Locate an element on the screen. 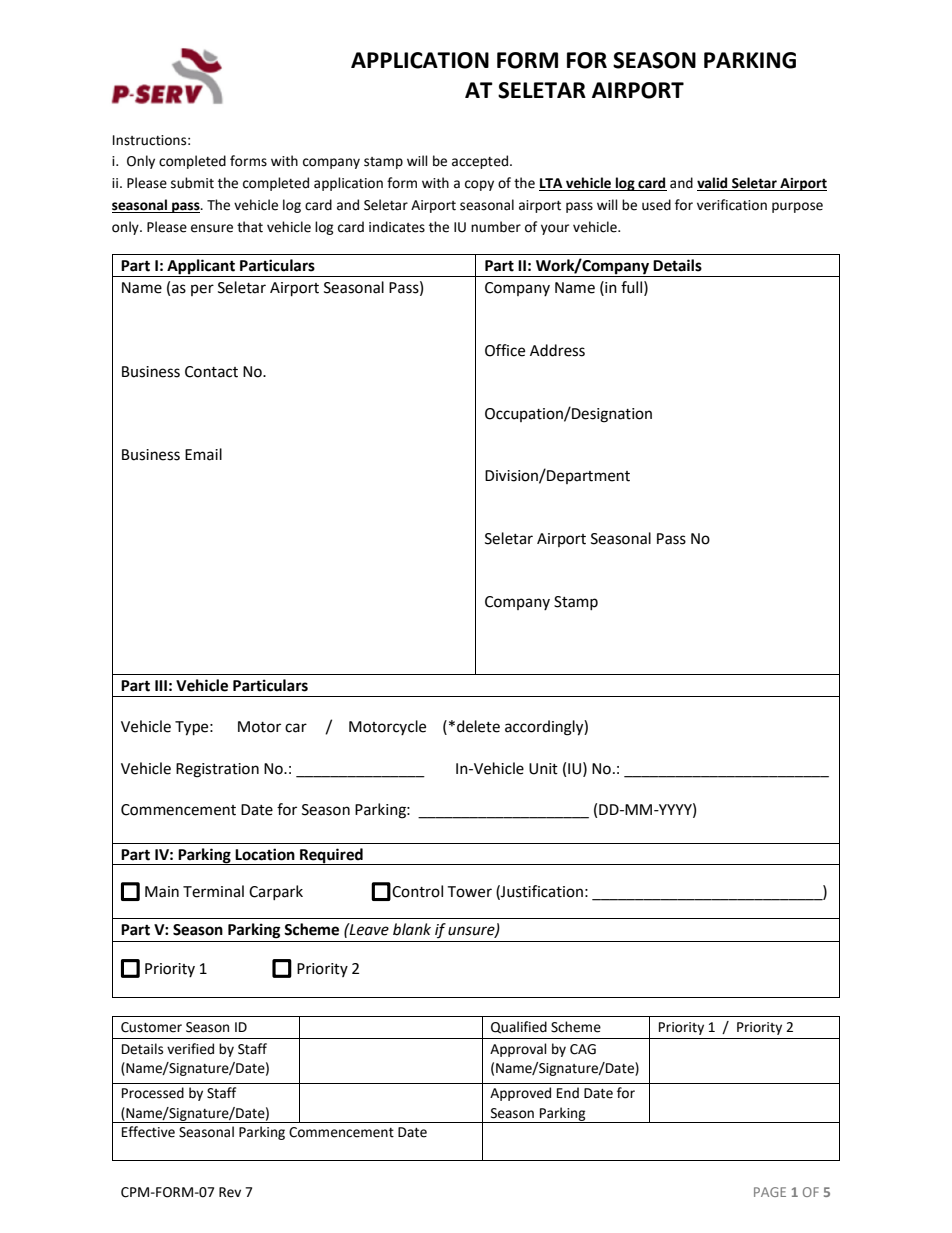 This screenshot has width=952, height=1233. Rev is located at coordinates (230, 1192).
